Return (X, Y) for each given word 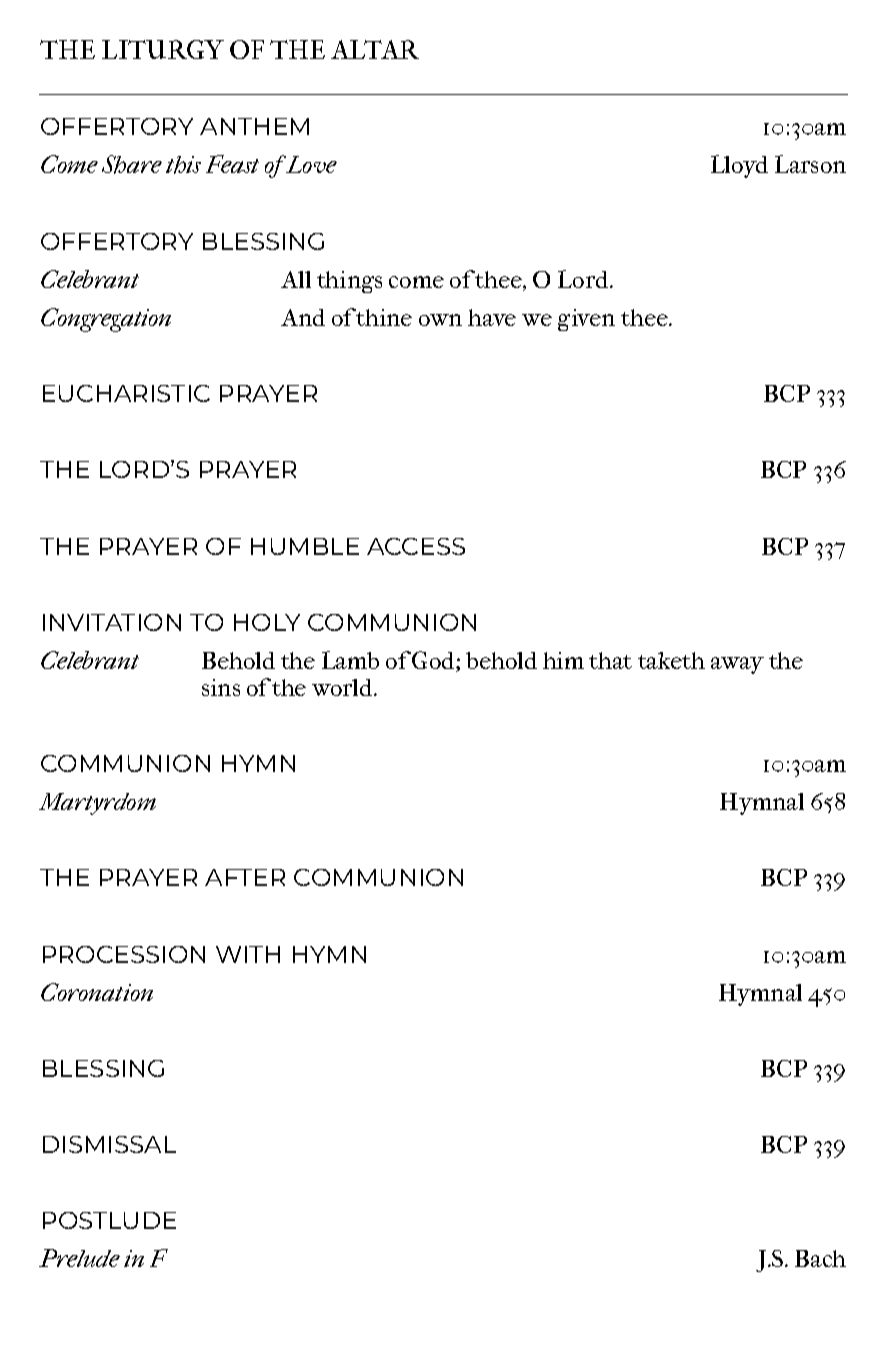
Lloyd (739, 166)
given (586, 320)
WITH (248, 954)
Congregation (106, 320)
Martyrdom (97, 804)
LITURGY (163, 49)
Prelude (79, 1258)
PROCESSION (124, 954)
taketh (671, 660)
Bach (820, 1258)
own (440, 320)
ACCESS (416, 546)
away (737, 665)
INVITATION (112, 622)
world (344, 687)
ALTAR (375, 49)
